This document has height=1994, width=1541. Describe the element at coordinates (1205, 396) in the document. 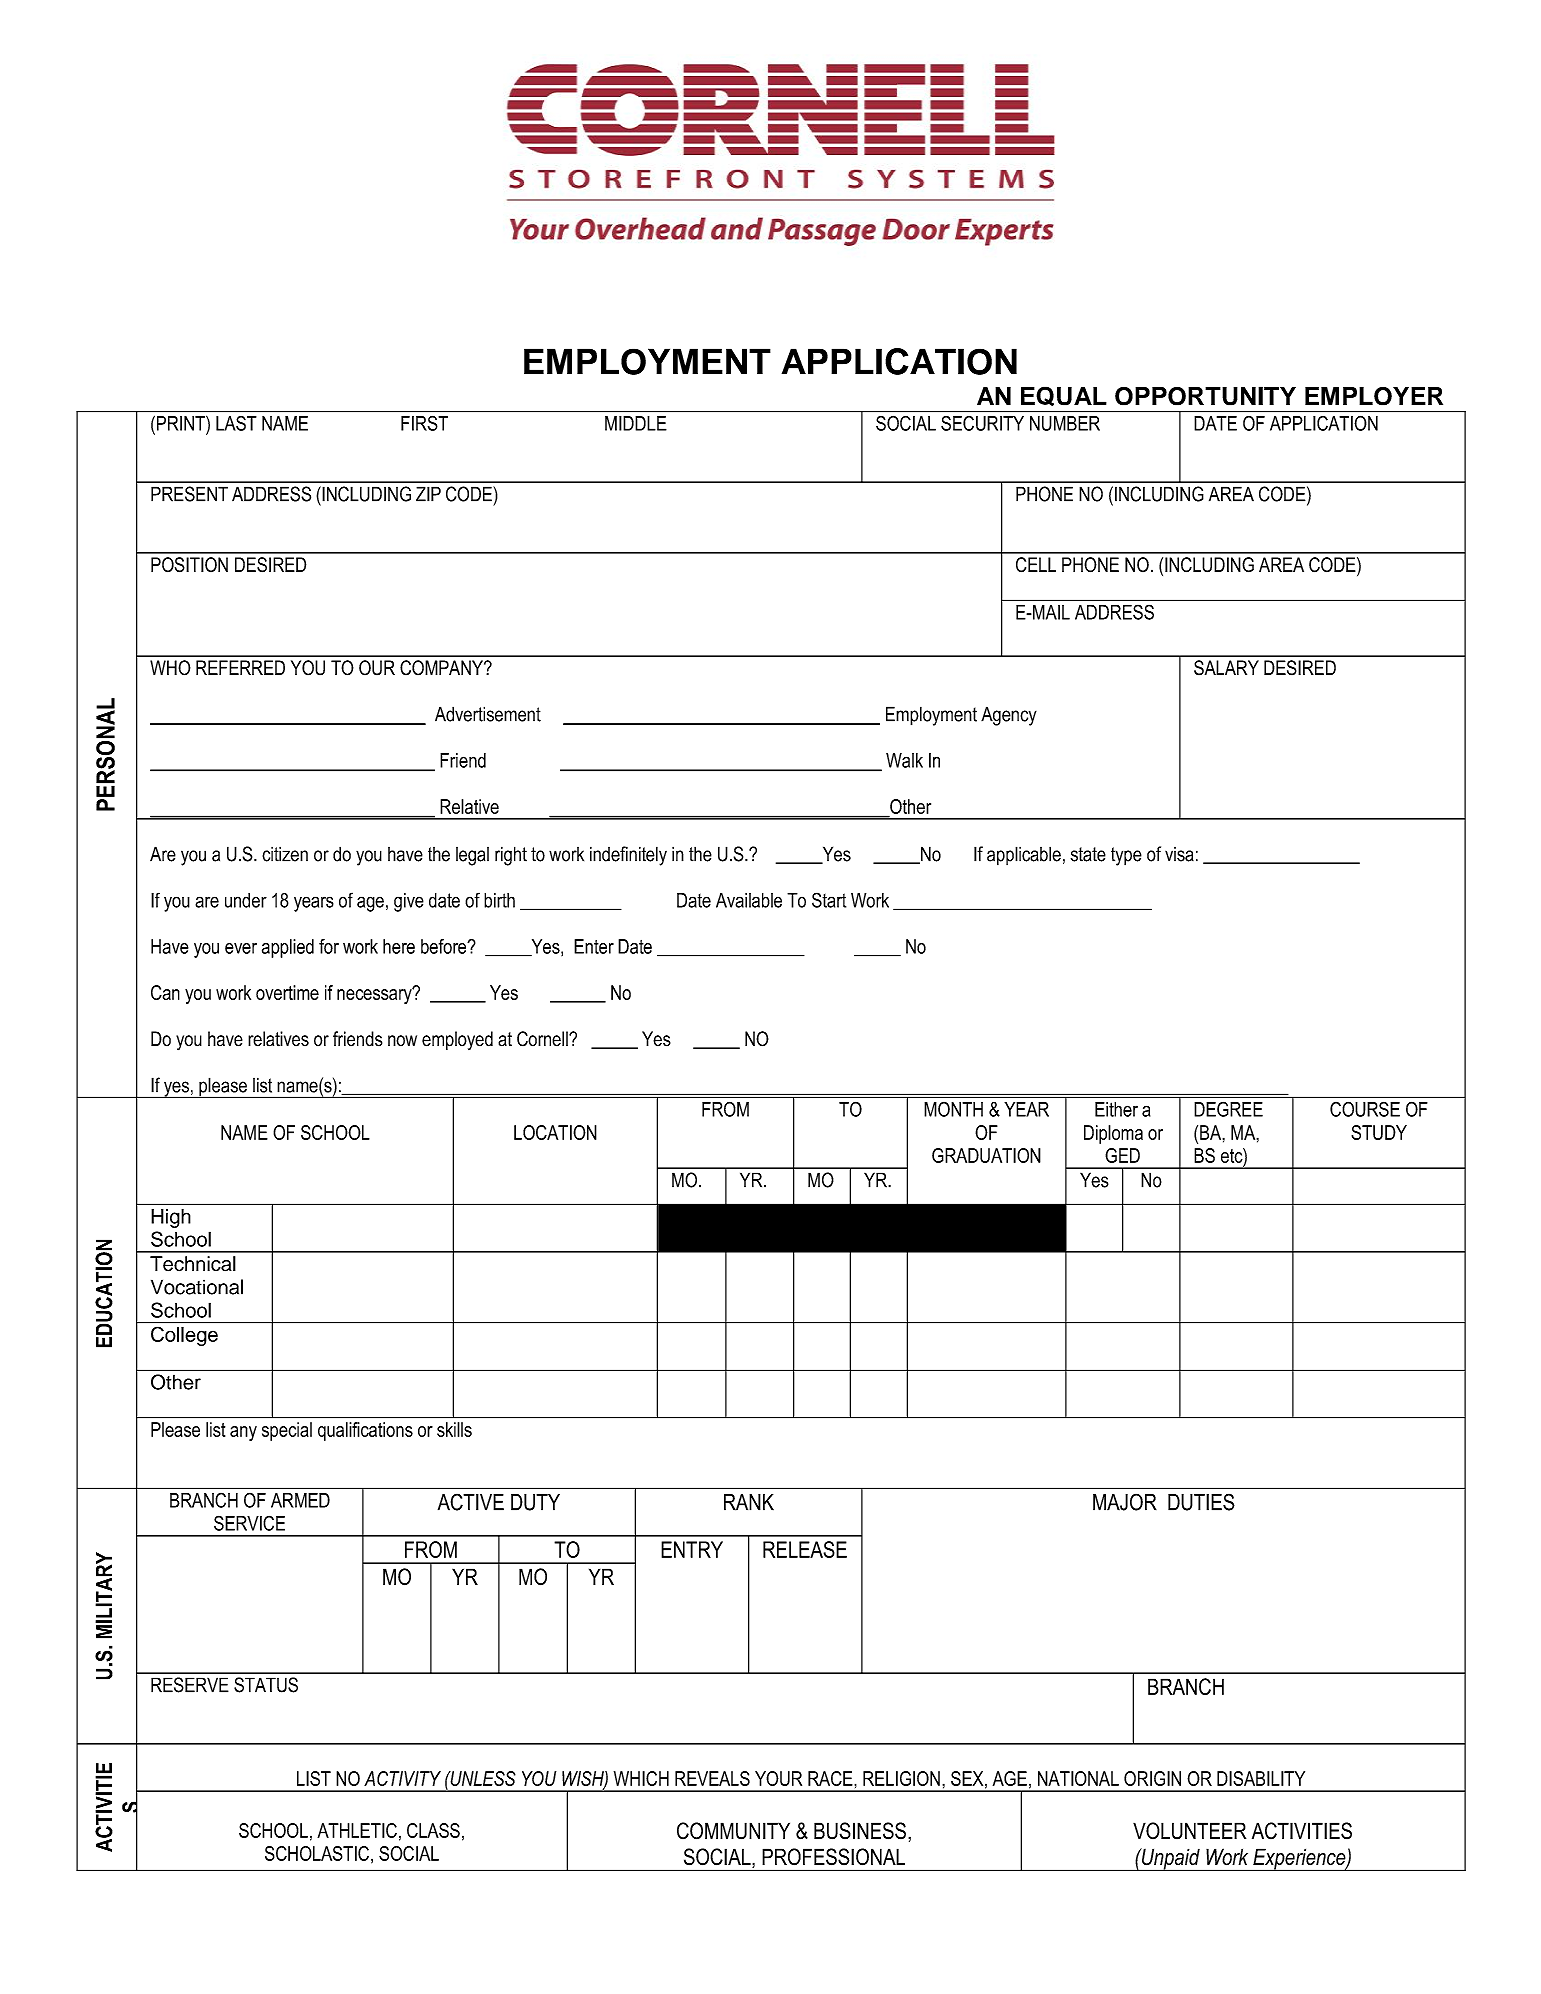

I see `OPPORTUNITY` at that location.
